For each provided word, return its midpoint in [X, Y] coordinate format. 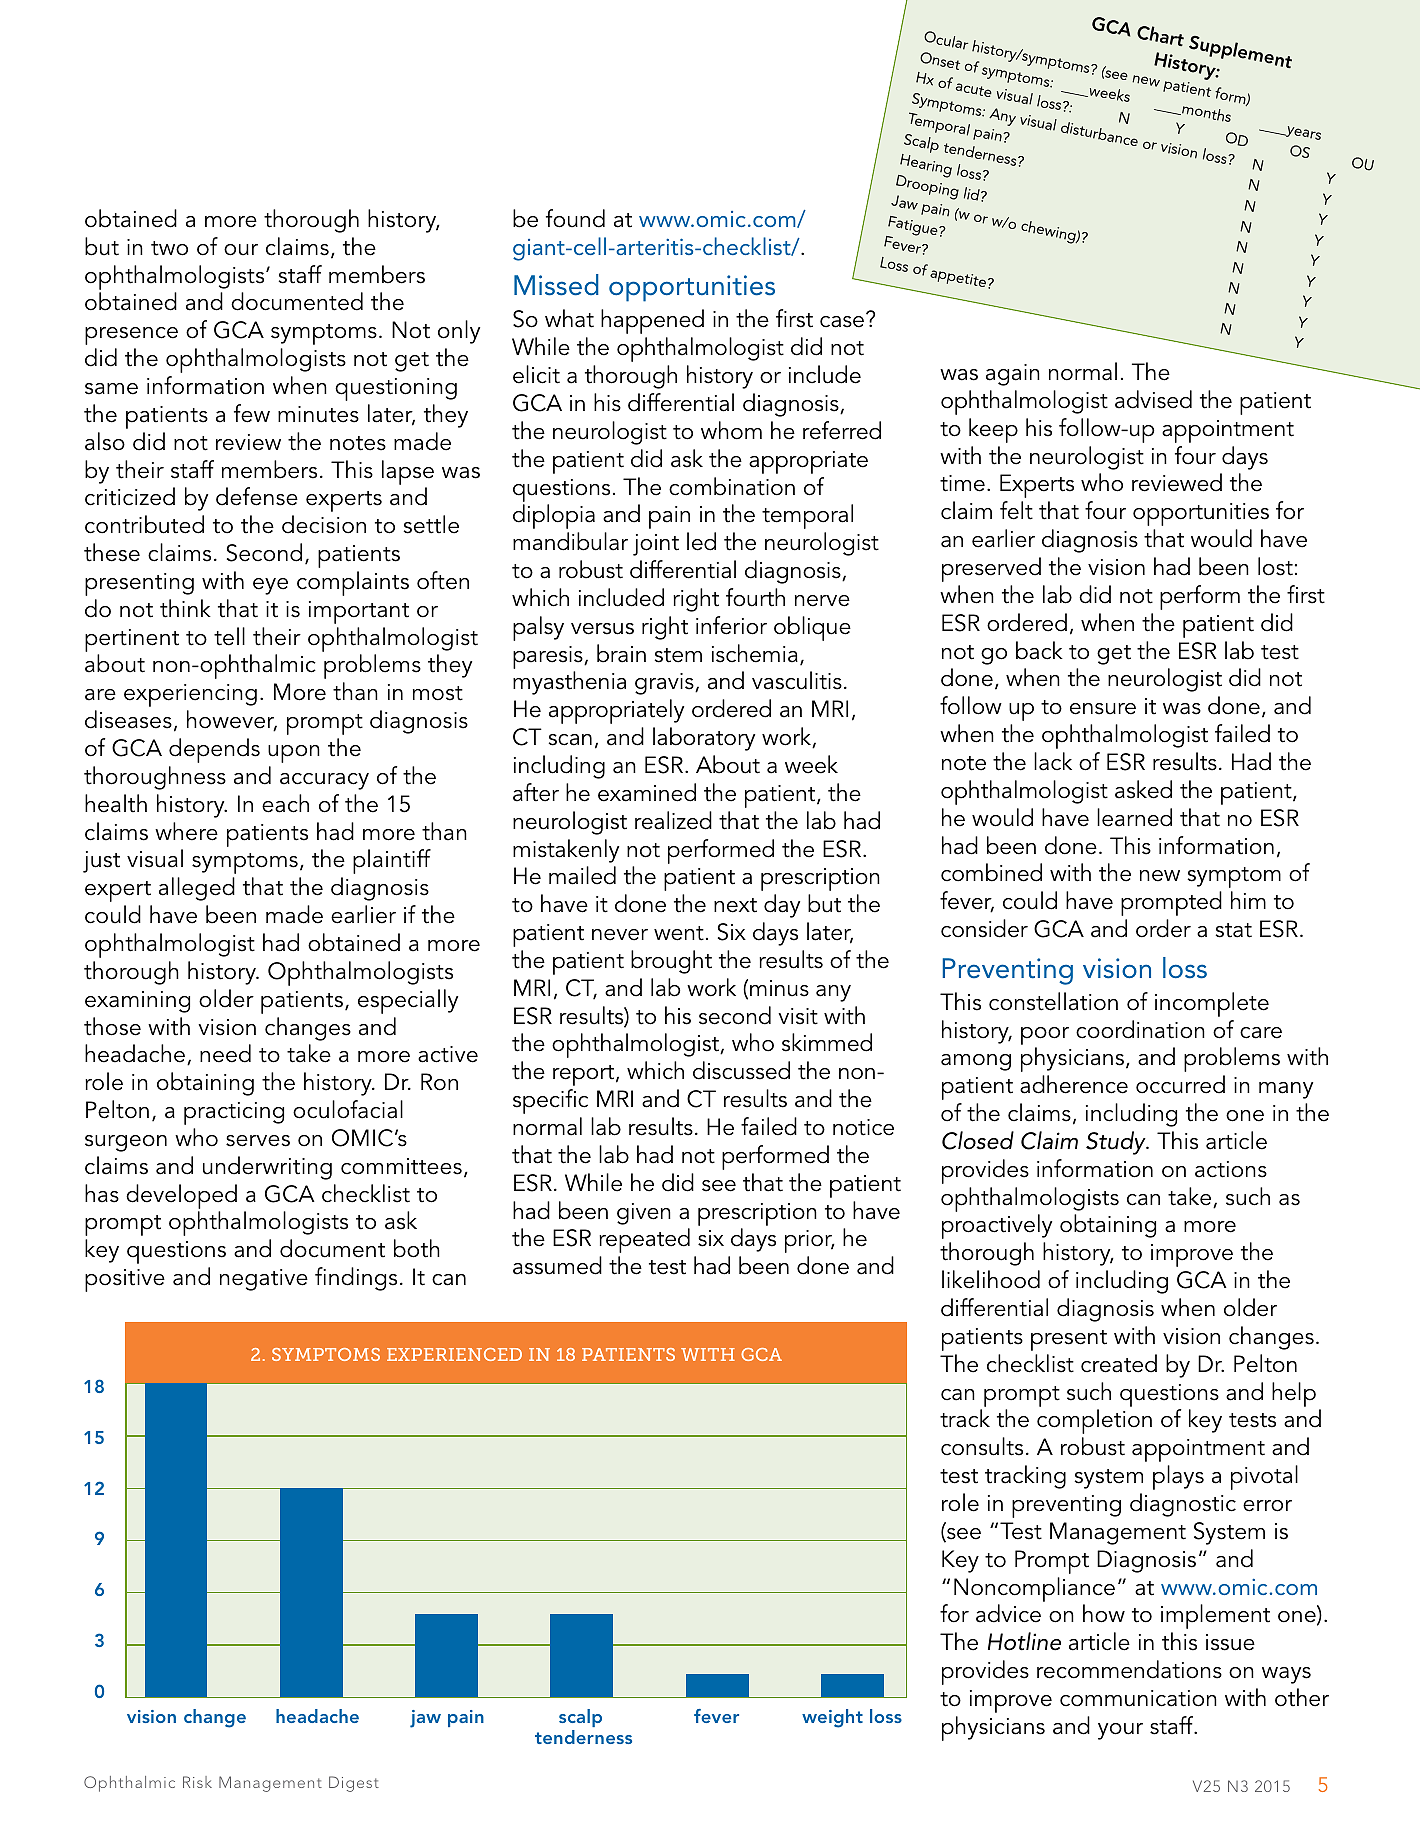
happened [652, 321]
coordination [1140, 1029]
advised [1153, 399]
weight [832, 1718]
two [169, 248]
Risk [197, 1782]
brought [671, 962]
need [225, 1053]
